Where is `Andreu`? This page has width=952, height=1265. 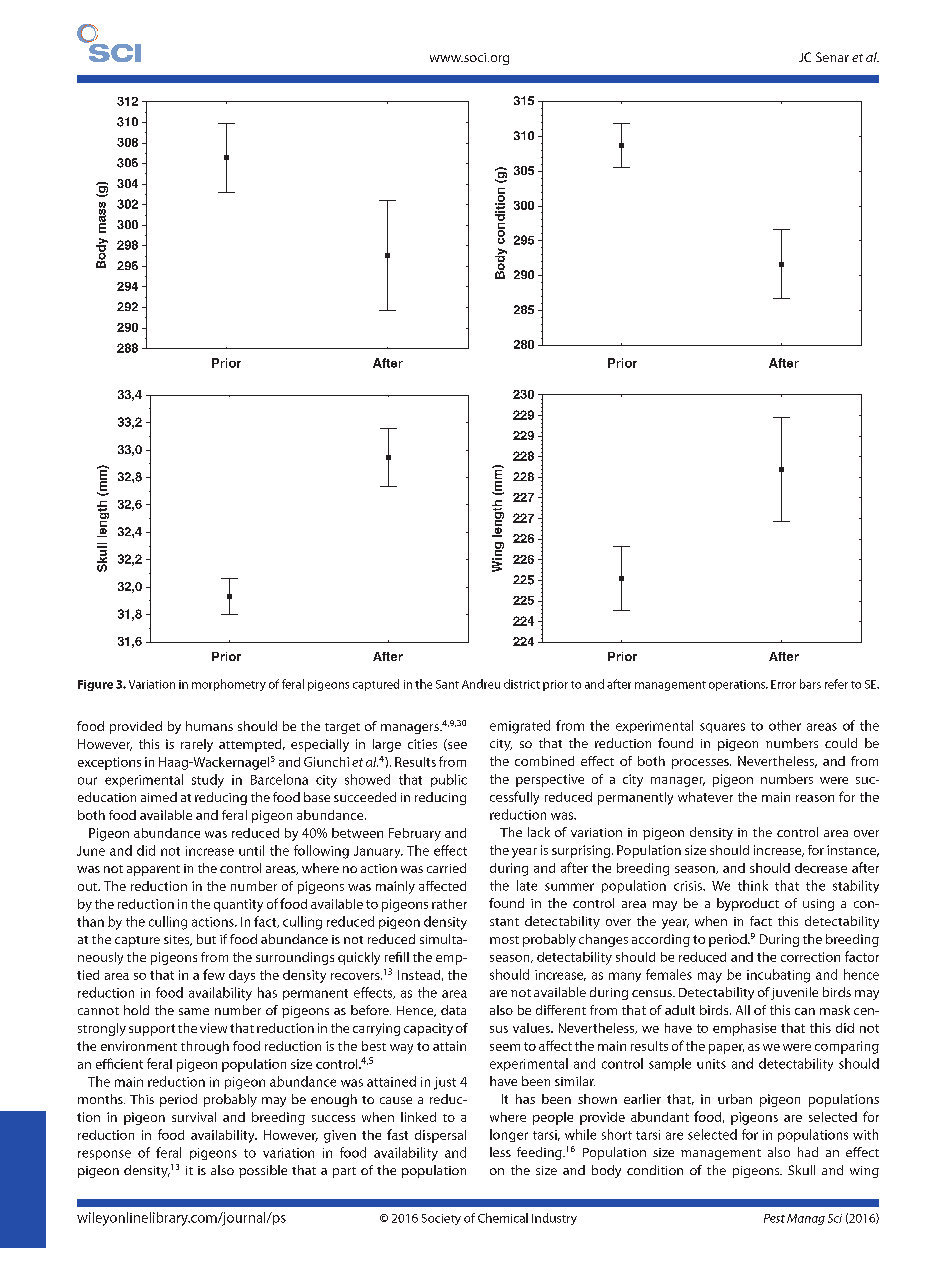 Andreu is located at coordinates (481, 684).
